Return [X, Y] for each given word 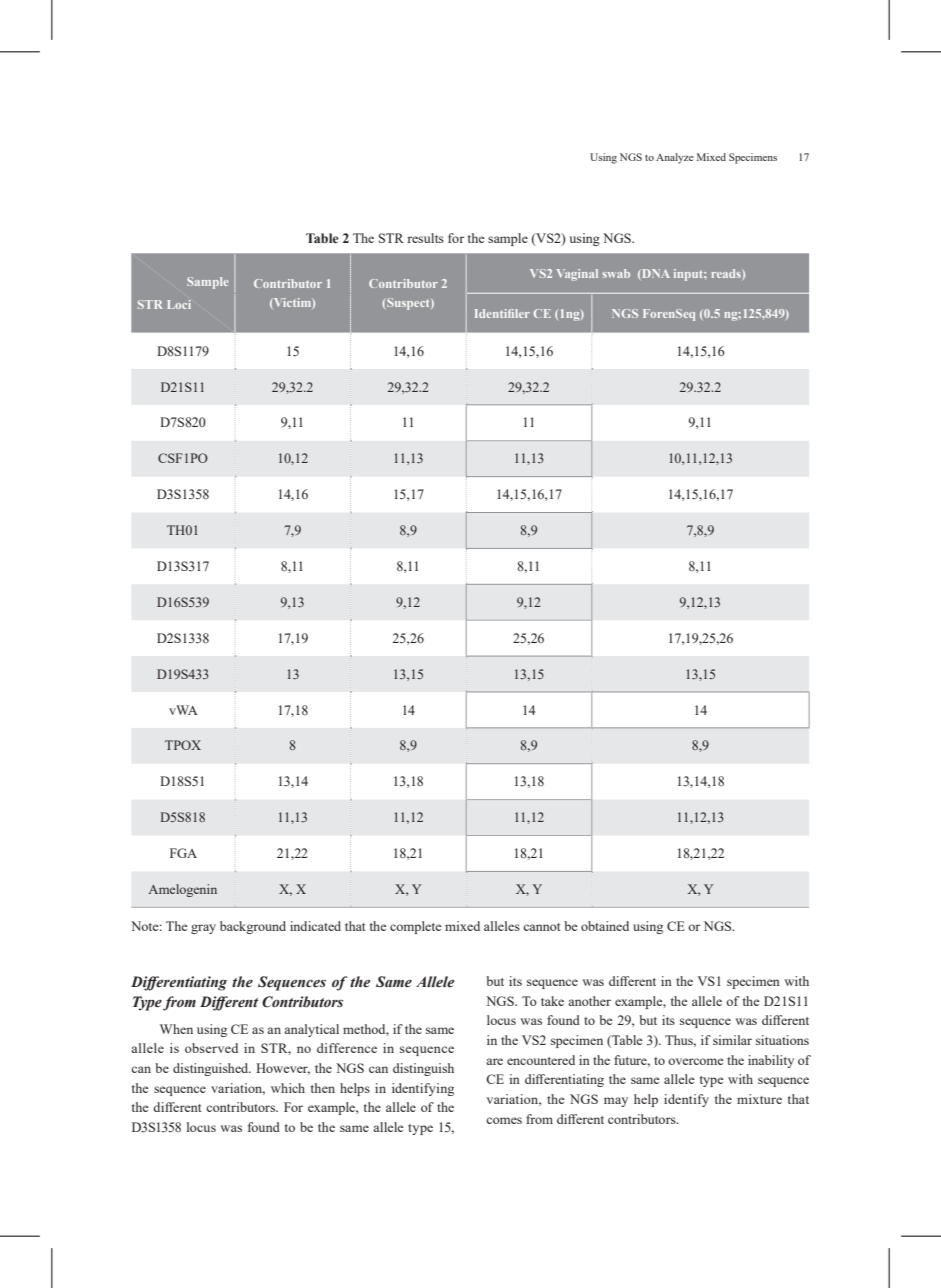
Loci [179, 304]
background [253, 927]
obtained [605, 926]
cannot [541, 927]
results [425, 238]
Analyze [675, 158]
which [288, 1088]
